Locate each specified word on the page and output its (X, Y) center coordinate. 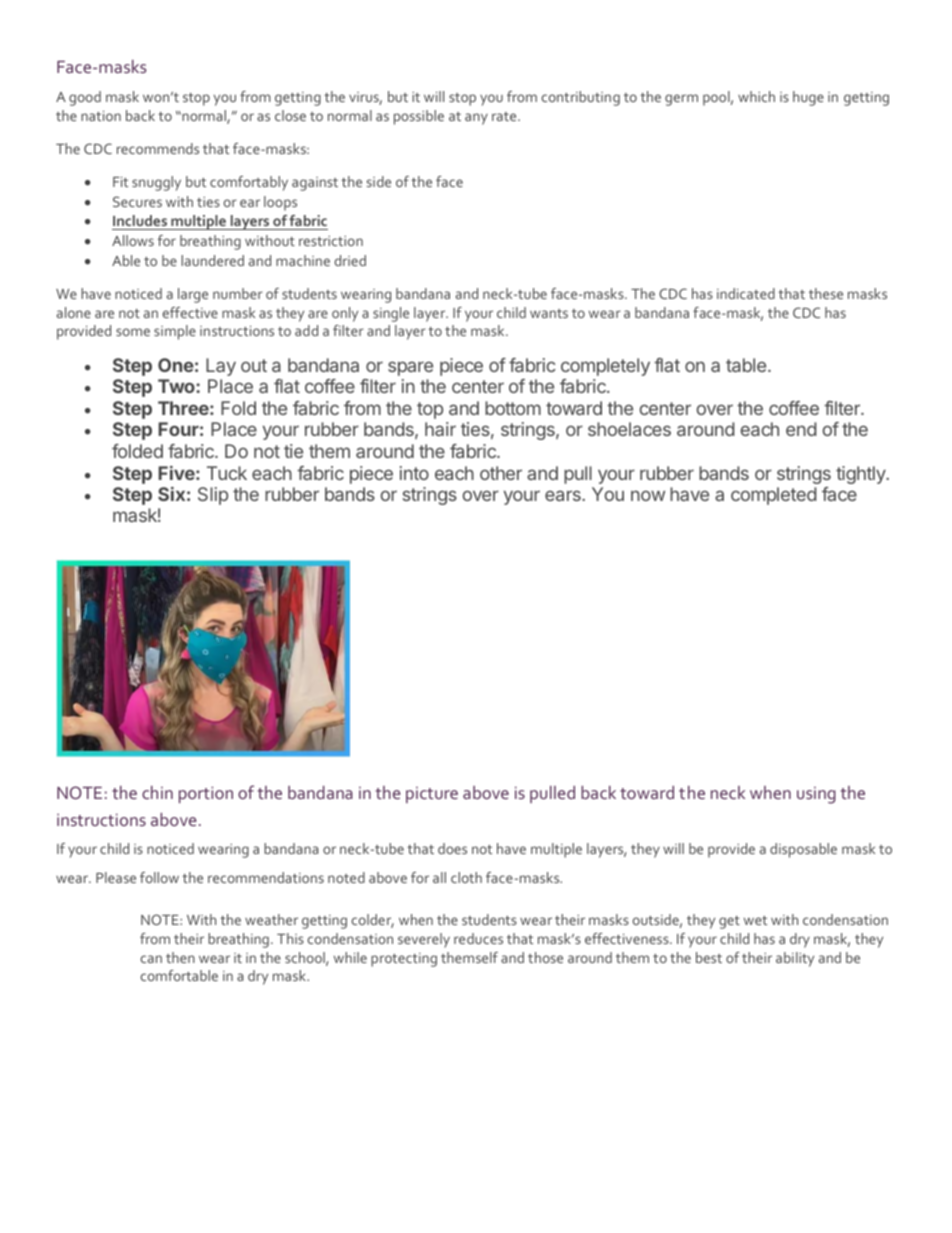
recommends (158, 148)
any (476, 119)
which (756, 96)
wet (755, 920)
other (501, 473)
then (180, 957)
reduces (478, 938)
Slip (213, 496)
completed (773, 496)
